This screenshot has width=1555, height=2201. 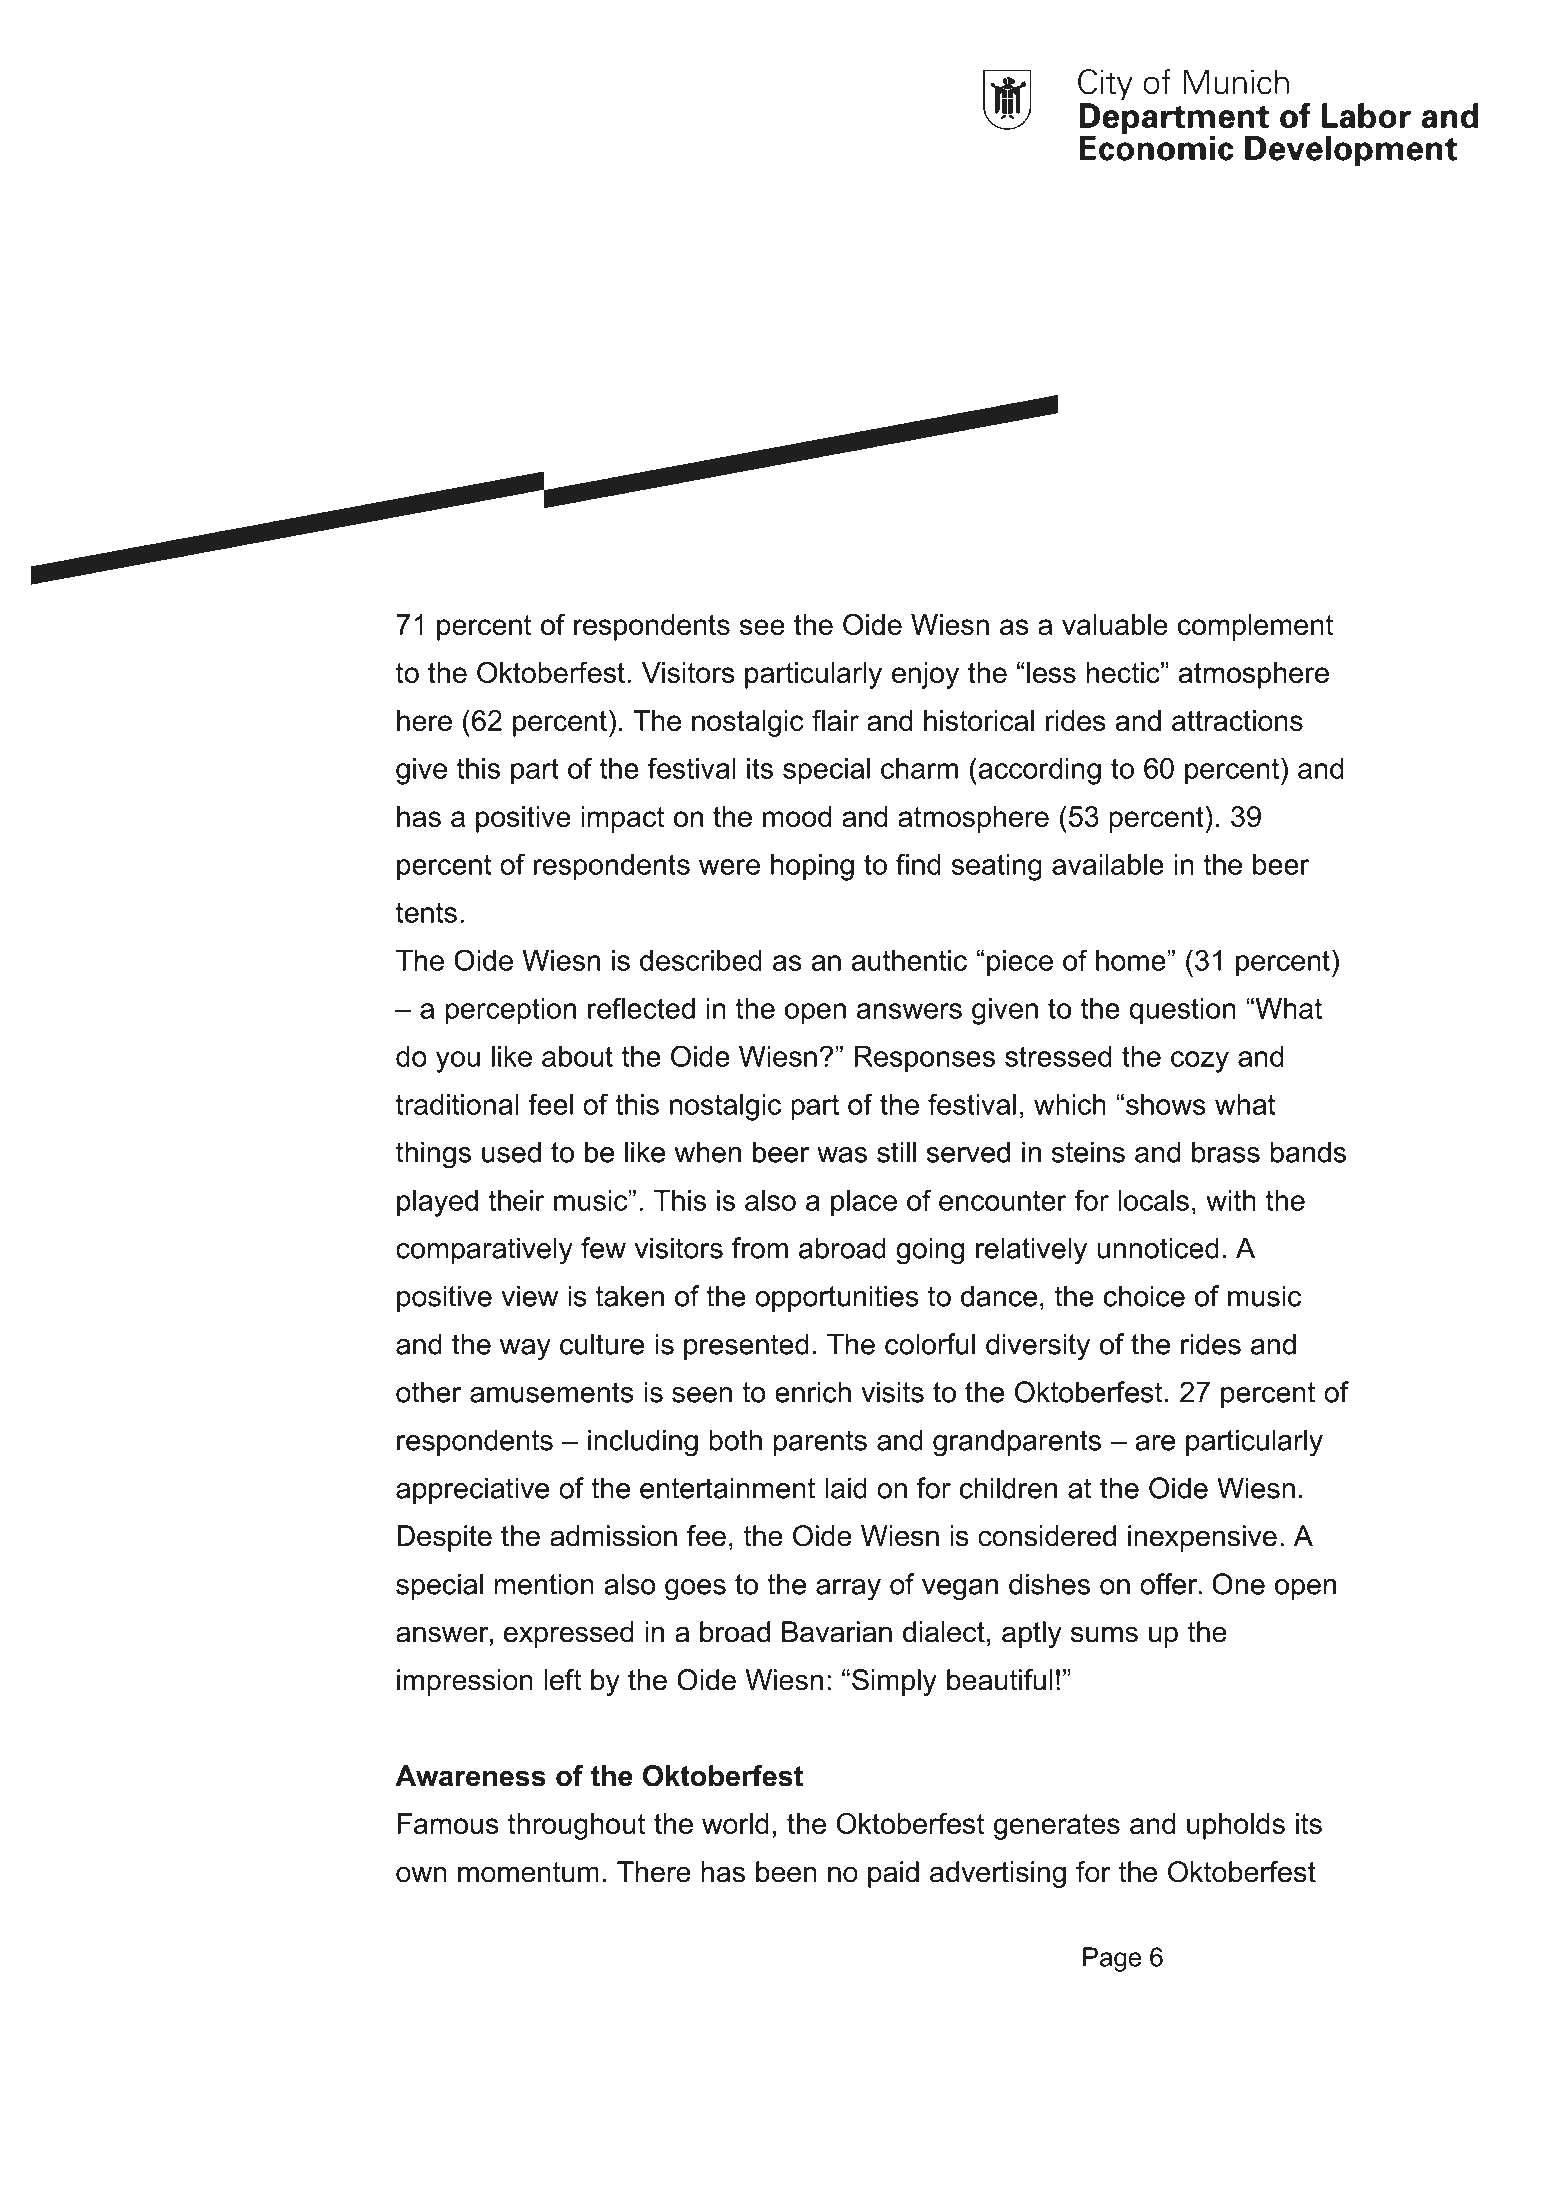 I want to click on One, so click(x=1238, y=1584).
